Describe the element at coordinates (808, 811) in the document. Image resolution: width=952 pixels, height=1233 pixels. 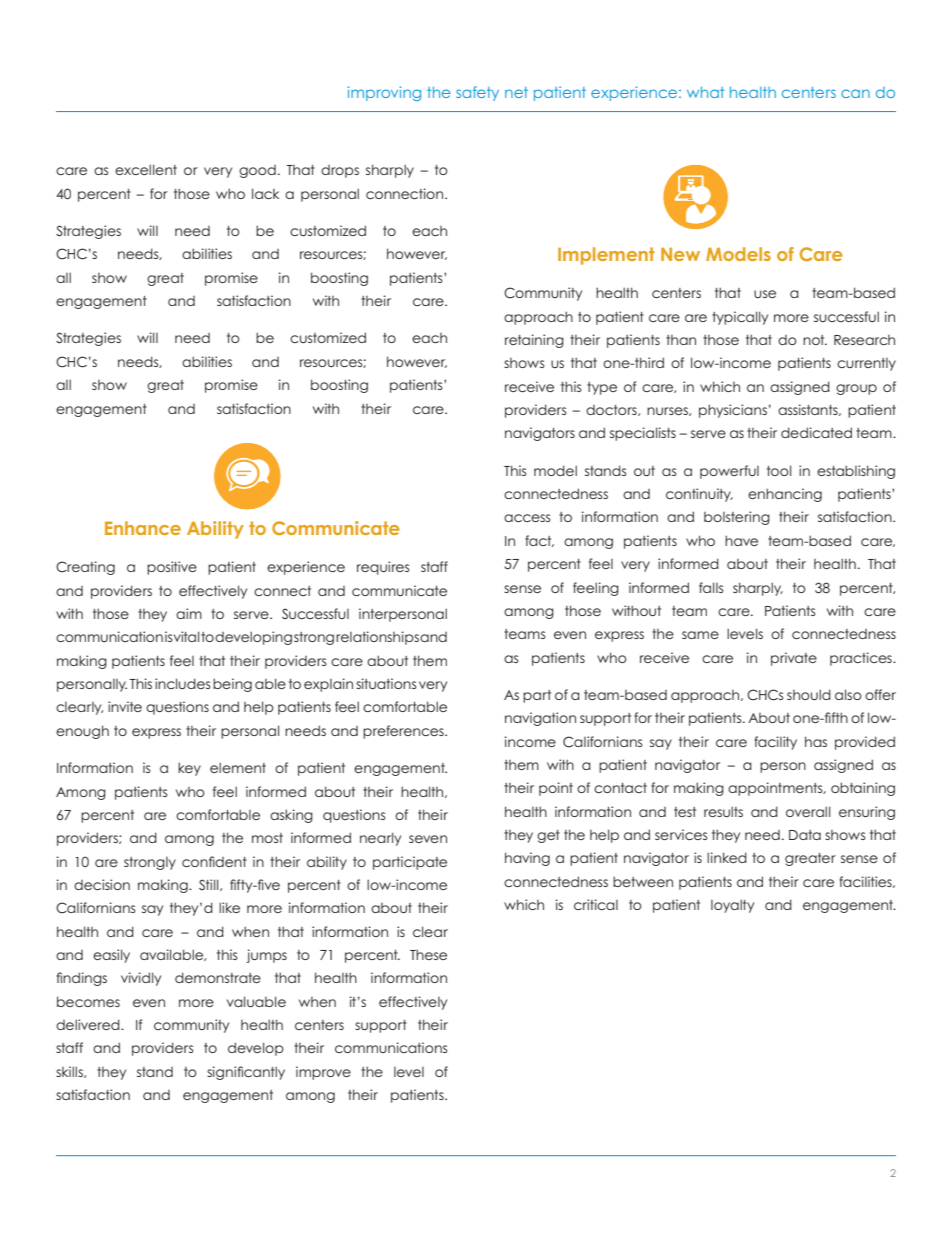
I see `overall` at that location.
